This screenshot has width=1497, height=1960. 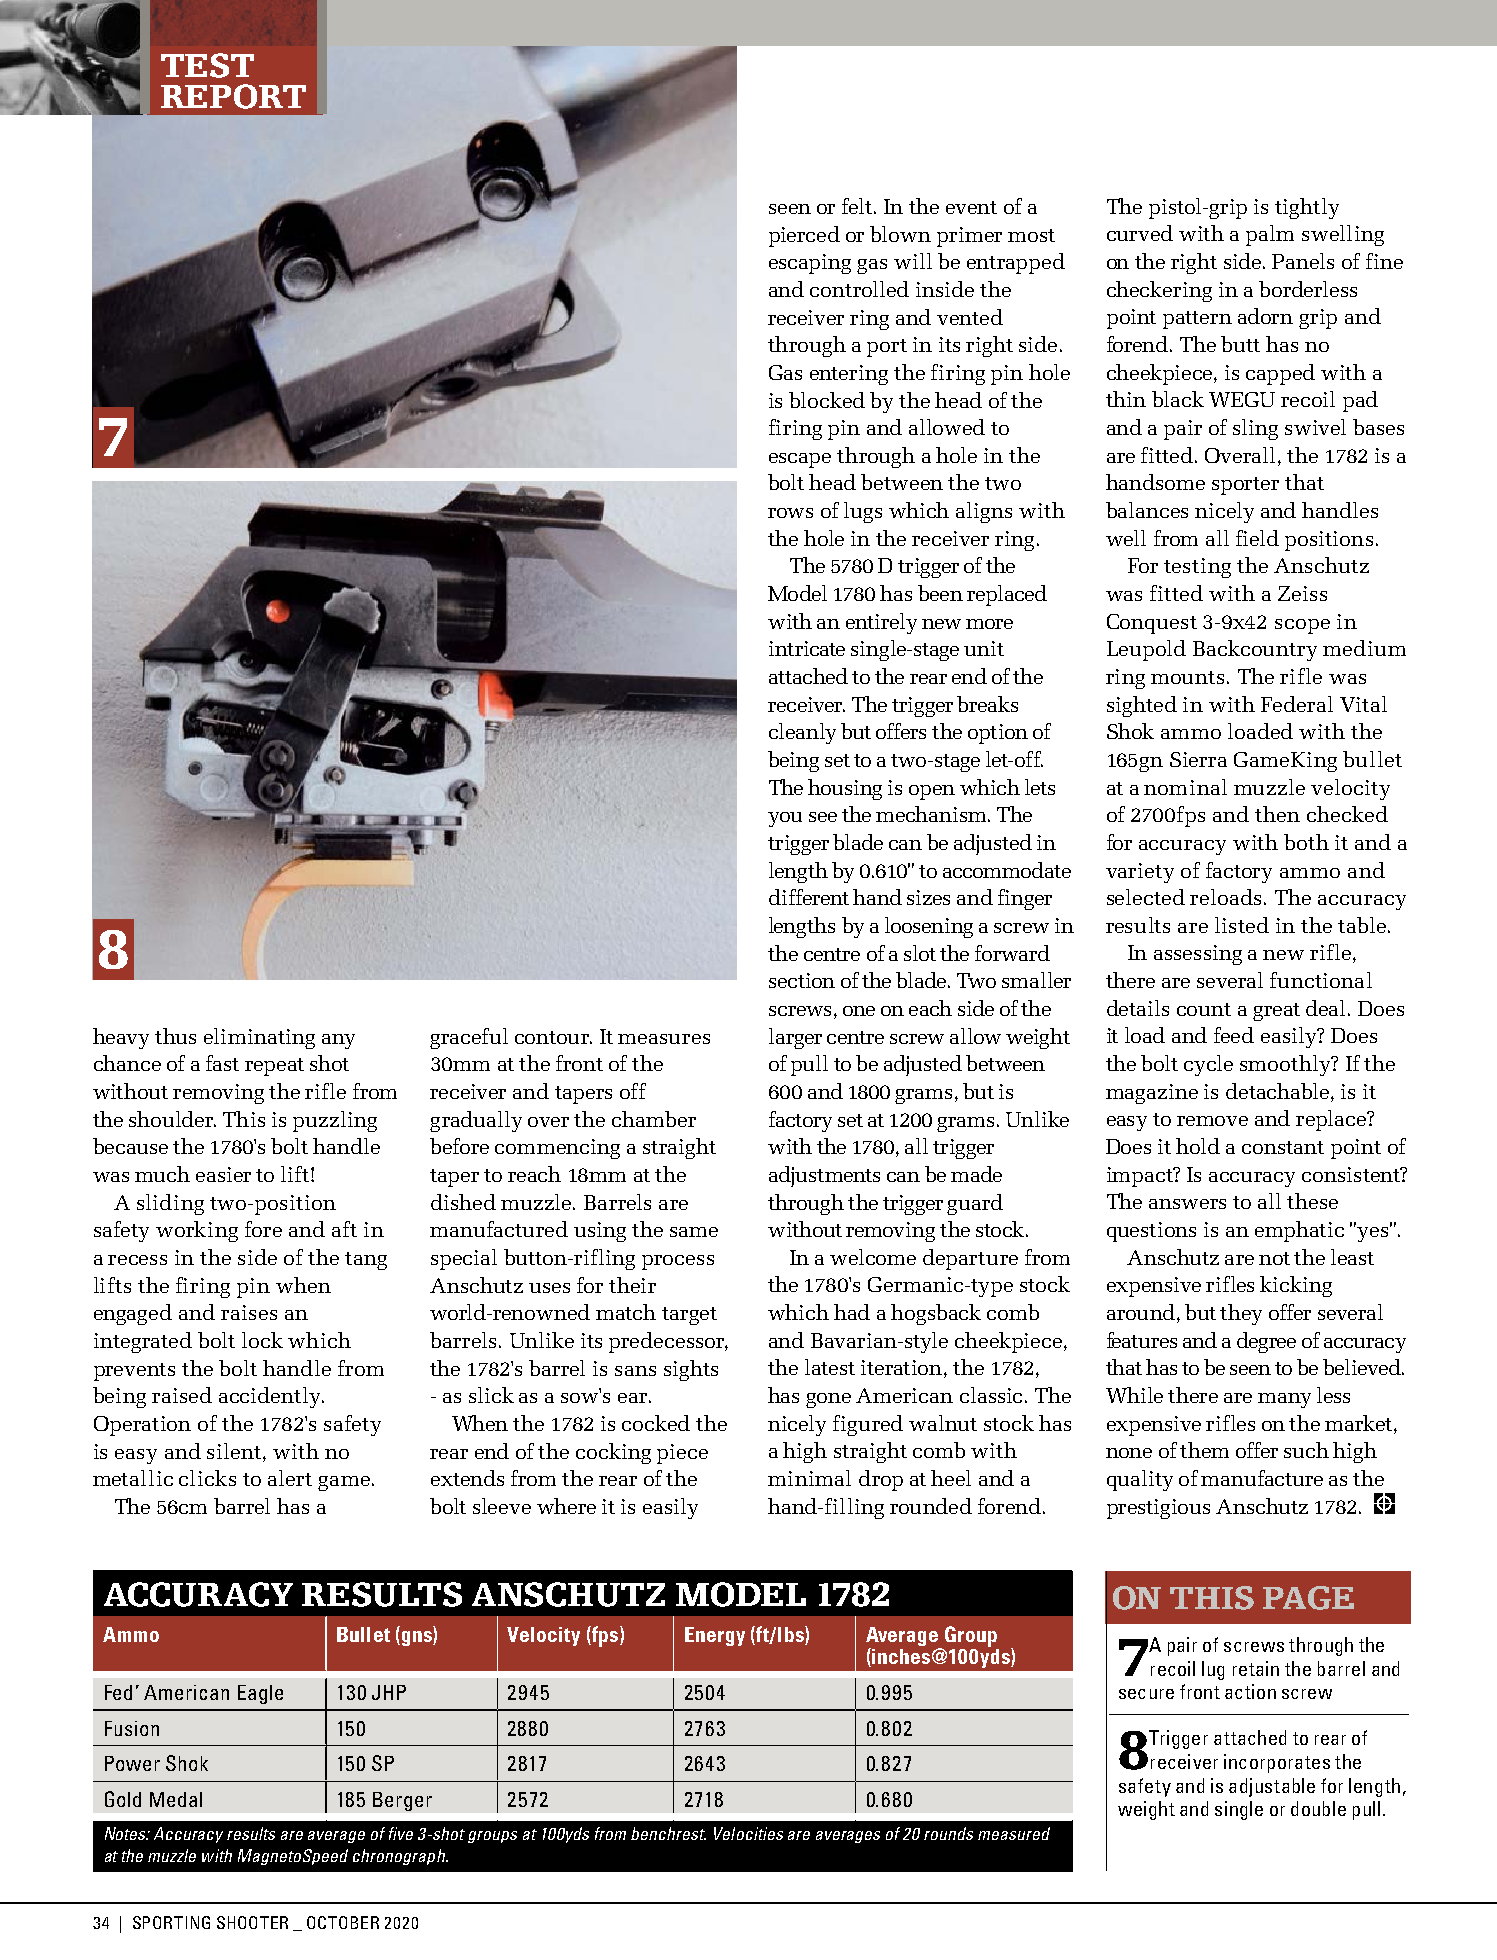 I want to click on pierced, so click(x=804, y=236).
